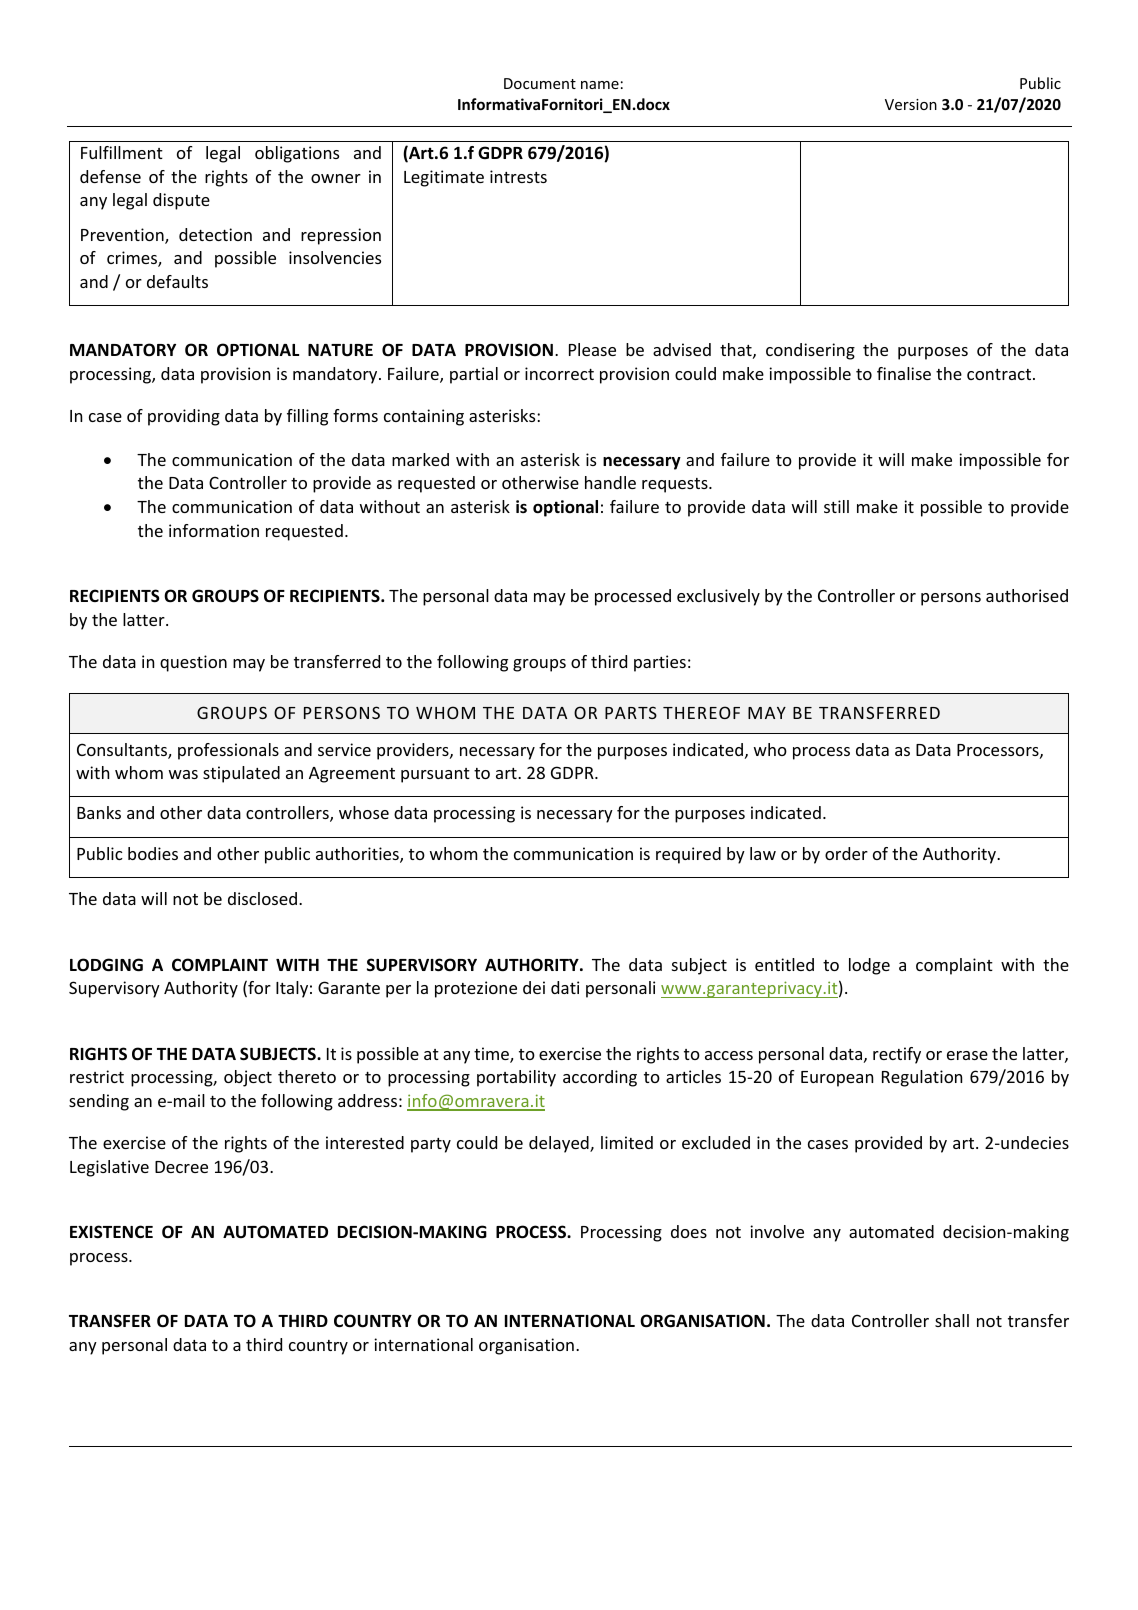 The width and height of the screenshot is (1138, 1610). I want to click on EXISTENCE, so click(111, 1232).
